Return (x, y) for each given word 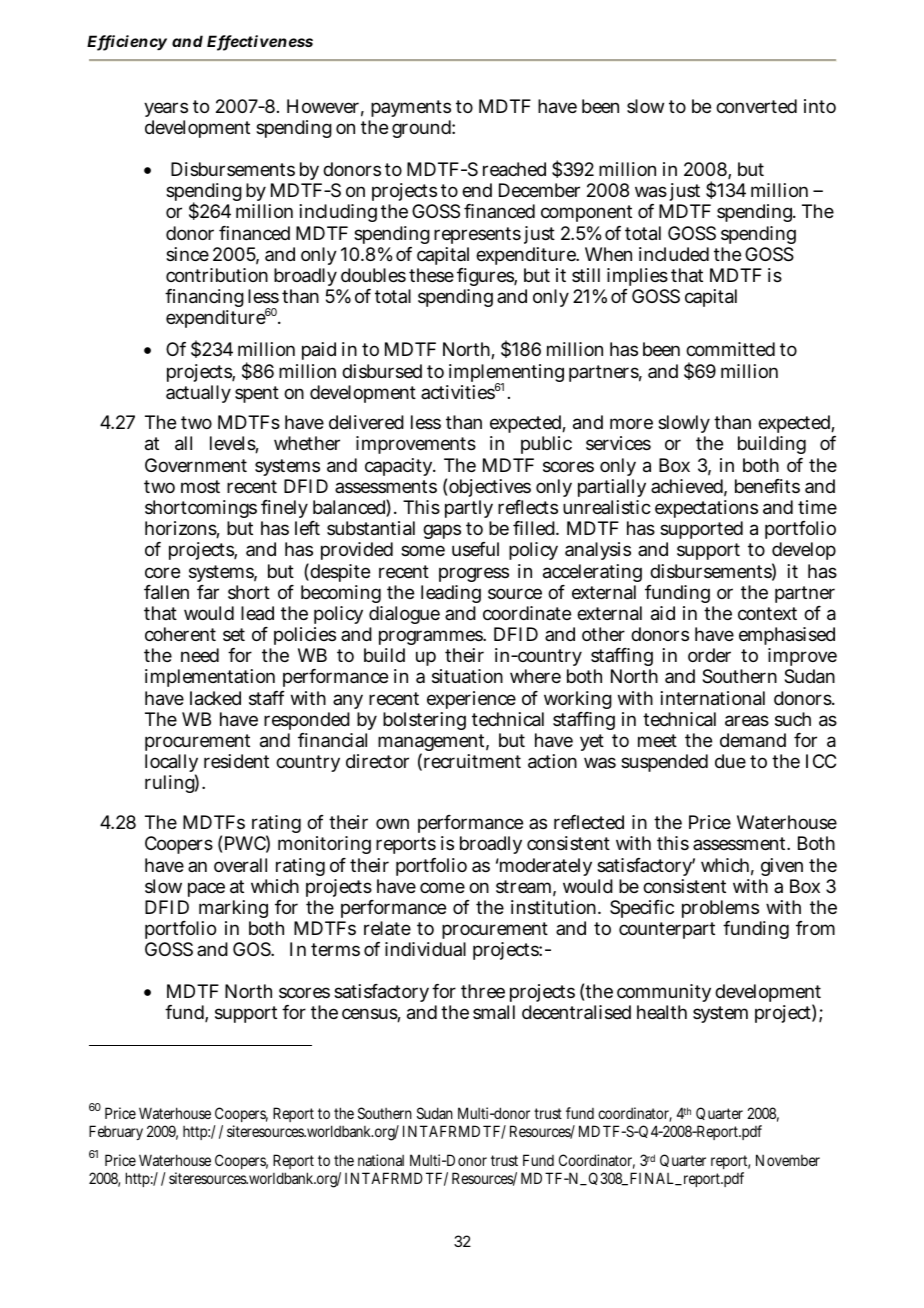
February (116, 1132)
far (208, 592)
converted (756, 106)
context (767, 613)
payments (410, 110)
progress (474, 574)
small (494, 1012)
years (166, 111)
